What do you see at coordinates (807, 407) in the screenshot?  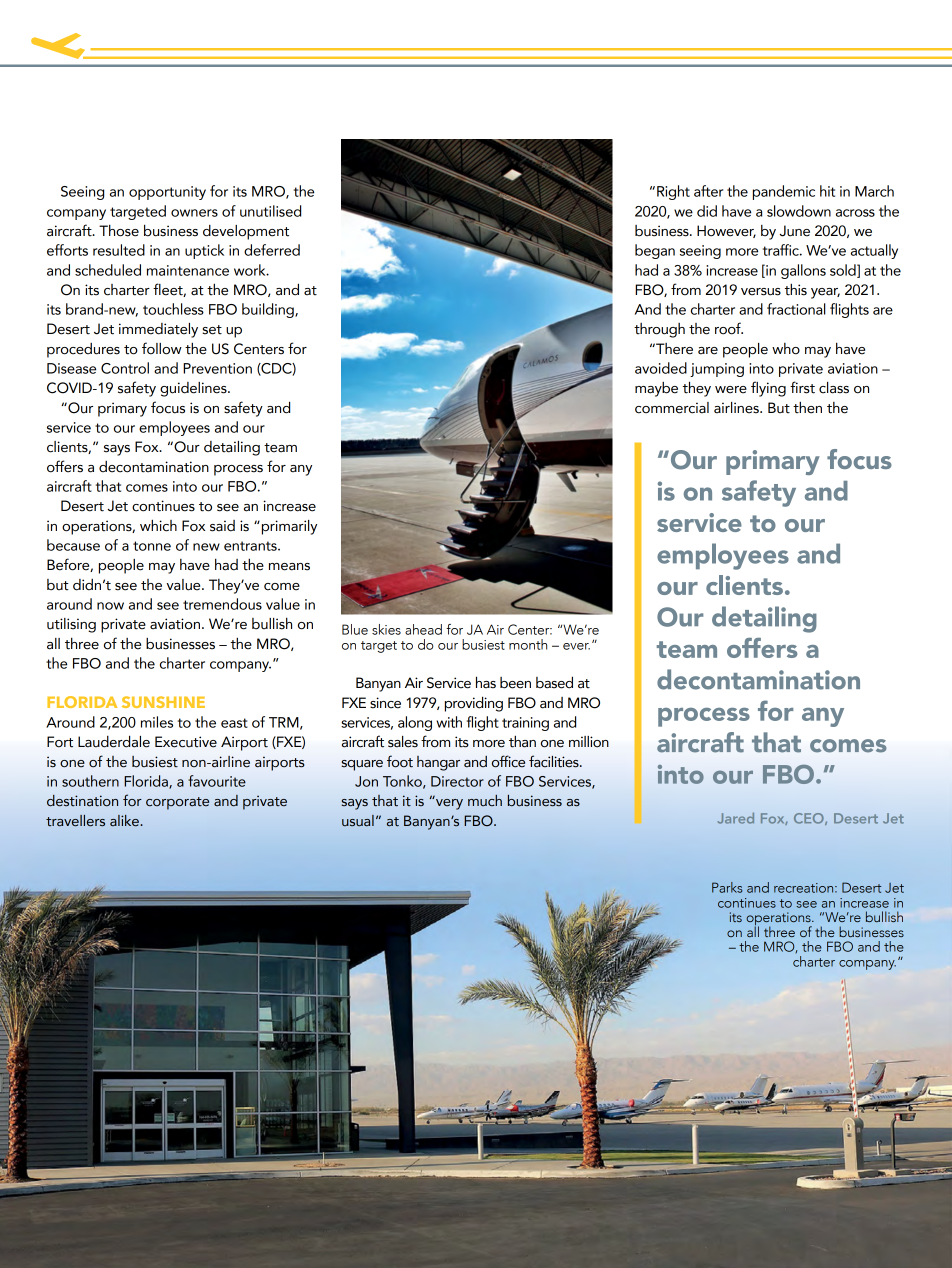 I see `then` at bounding box center [807, 407].
